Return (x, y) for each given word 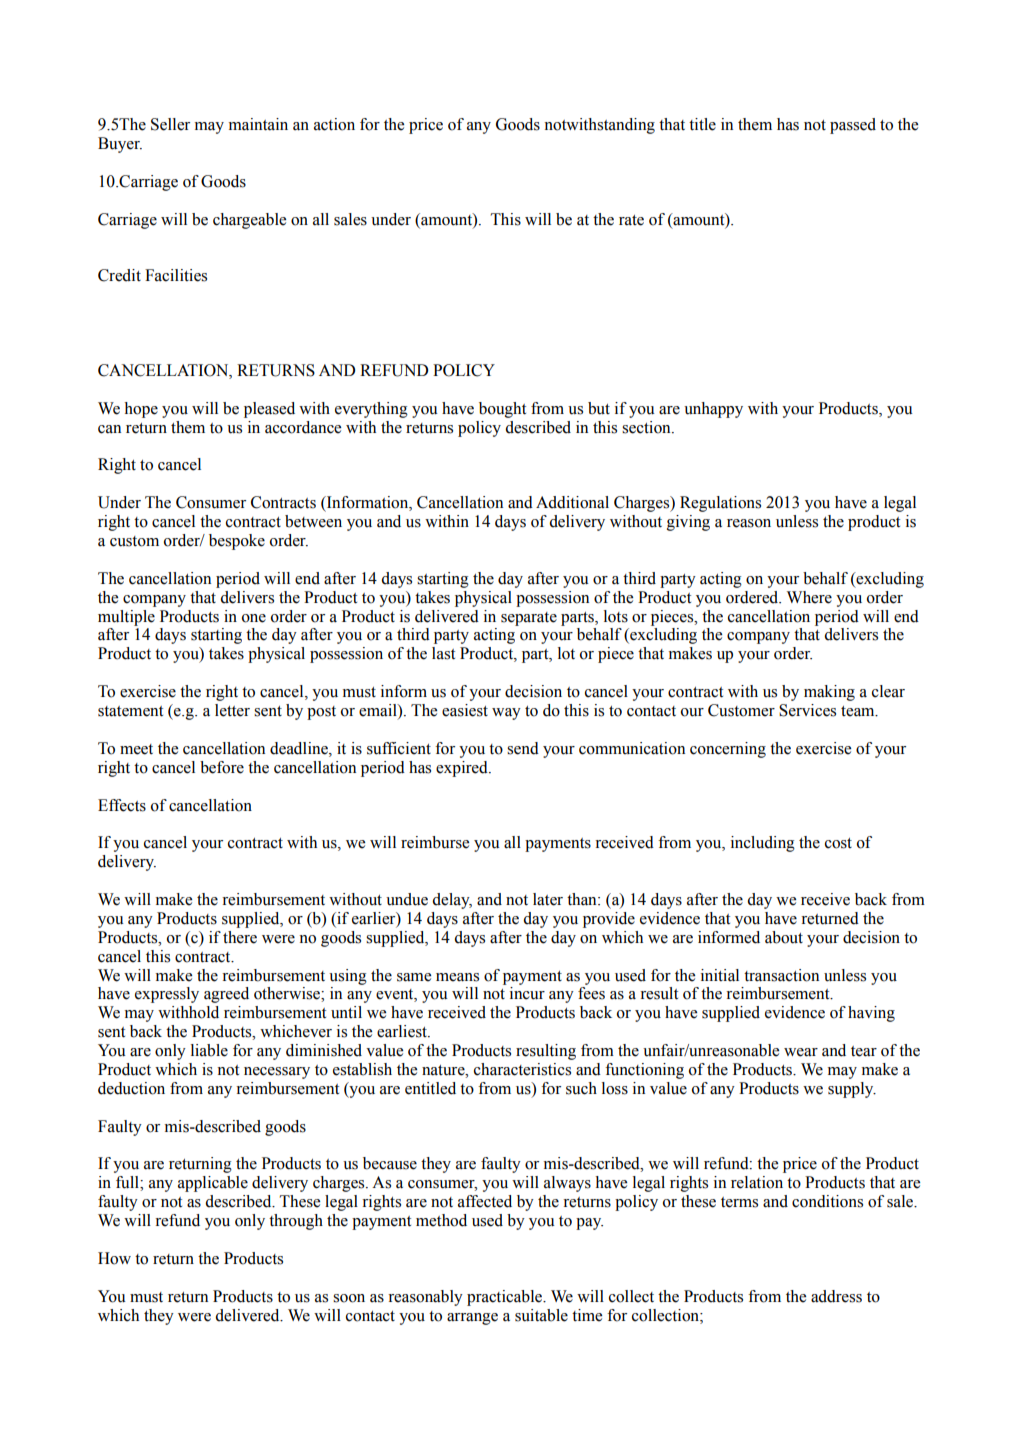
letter (232, 710)
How (114, 1258)
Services (807, 710)
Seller (170, 124)
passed (853, 126)
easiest (465, 710)
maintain (258, 124)
